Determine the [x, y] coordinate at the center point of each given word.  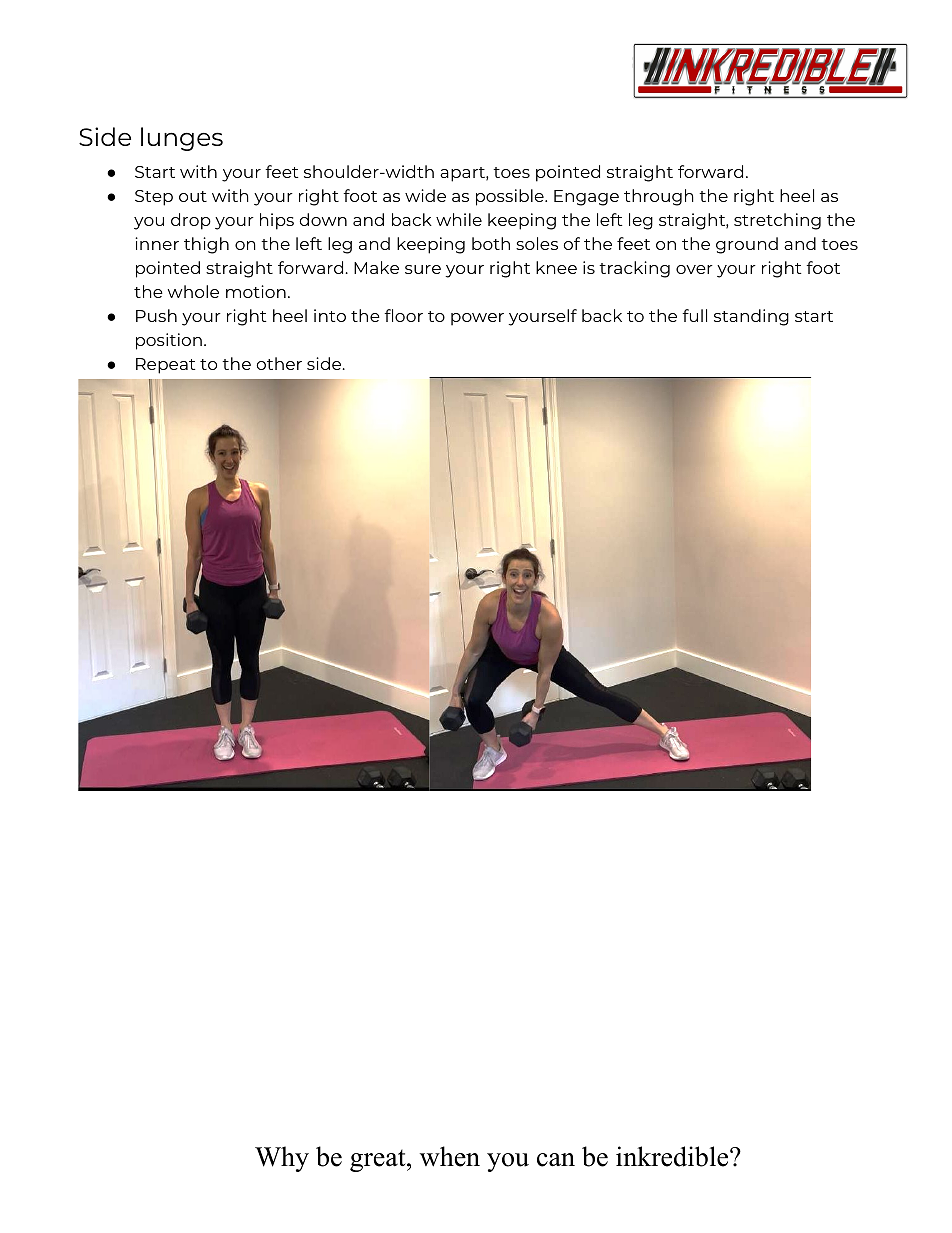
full [694, 315]
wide [425, 195]
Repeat [165, 366]
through [659, 197]
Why [282, 1159]
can [556, 1160]
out [193, 196]
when [450, 1156]
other [279, 363]
